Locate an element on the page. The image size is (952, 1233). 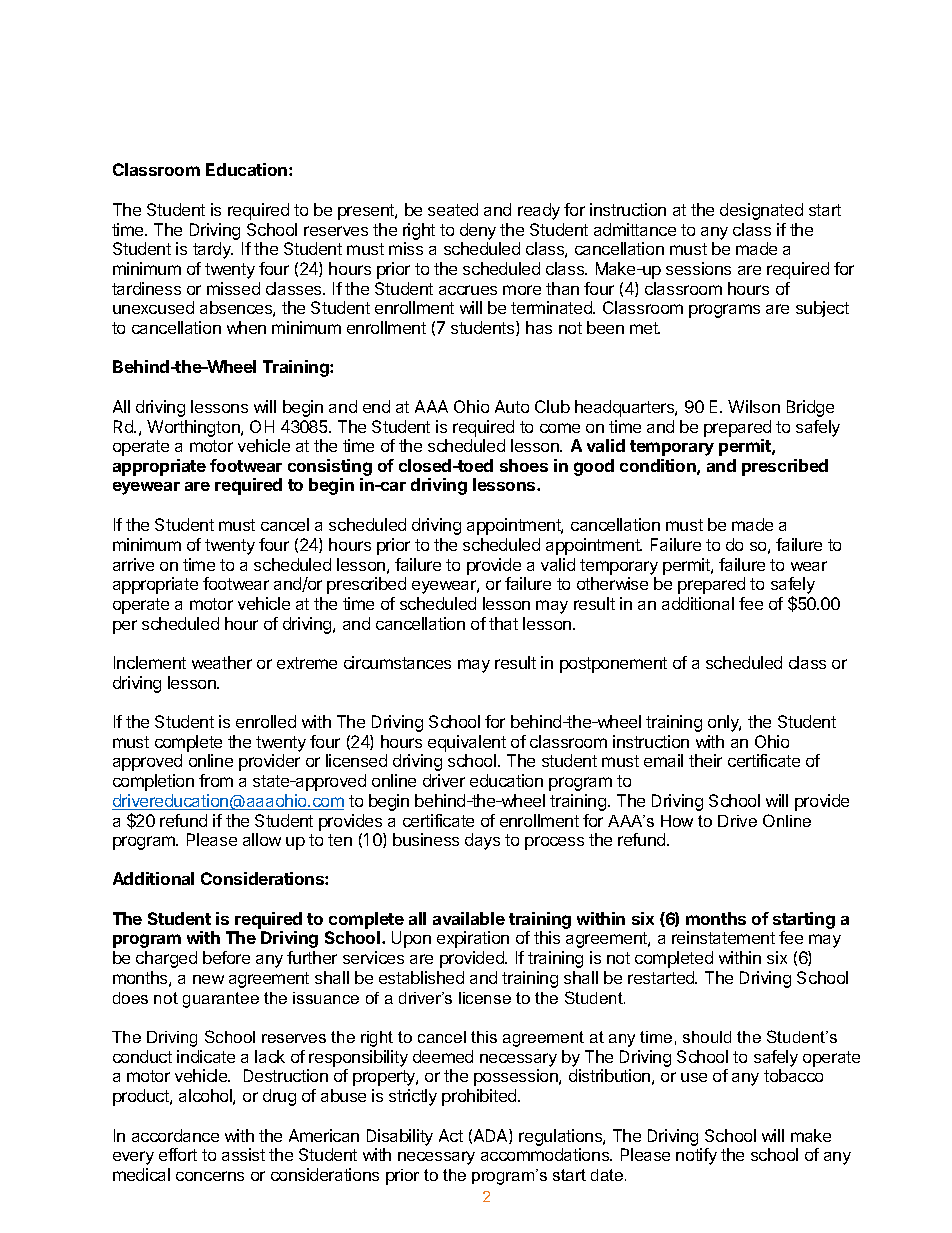
deny is located at coordinates (478, 231).
